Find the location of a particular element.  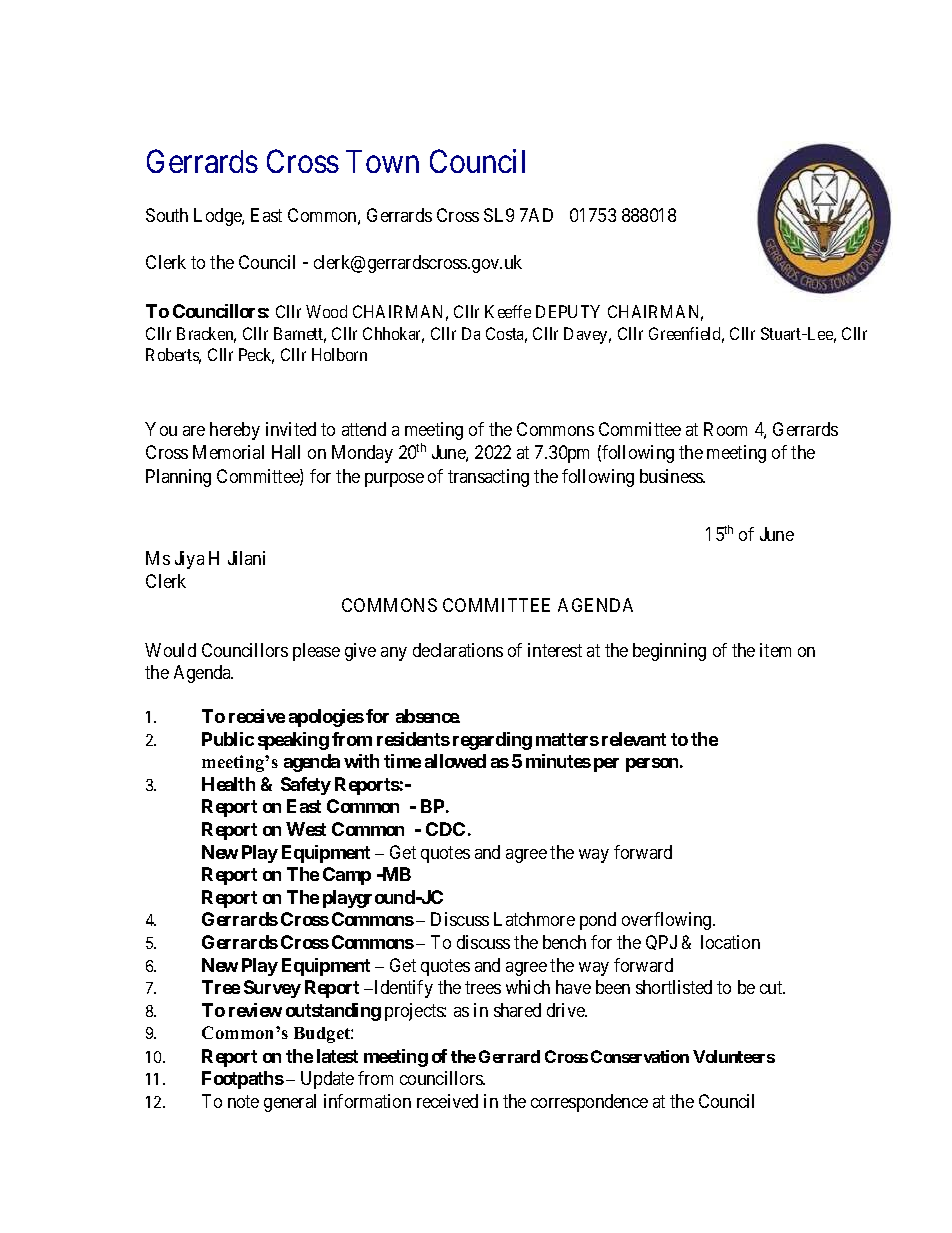

transacting is located at coordinates (488, 478).
